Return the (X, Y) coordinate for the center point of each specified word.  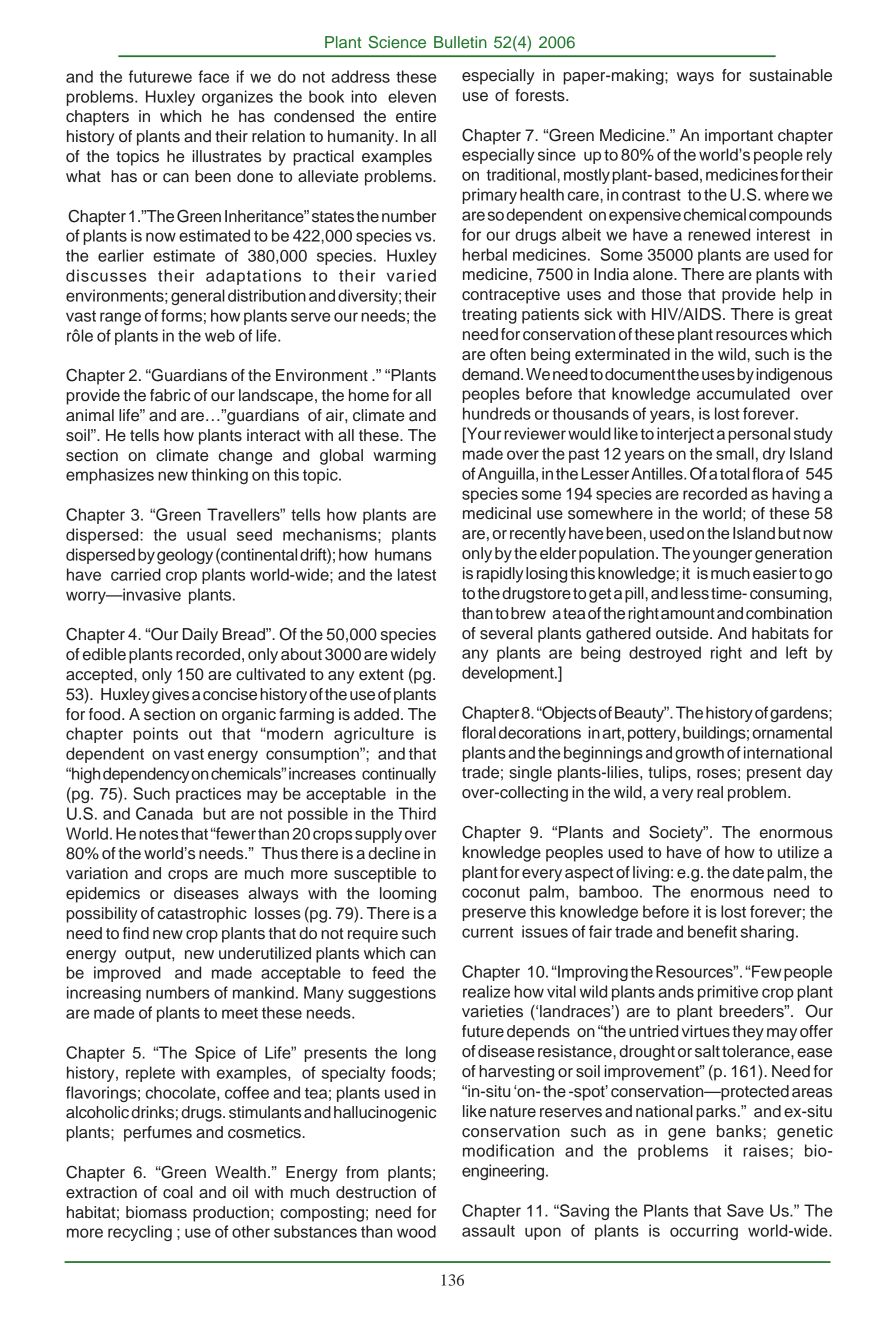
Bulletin (460, 42)
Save (745, 1210)
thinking (219, 476)
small (735, 453)
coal (178, 1192)
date (748, 872)
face (213, 76)
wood (416, 1231)
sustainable (790, 75)
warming (404, 457)
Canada (164, 813)
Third (417, 813)
